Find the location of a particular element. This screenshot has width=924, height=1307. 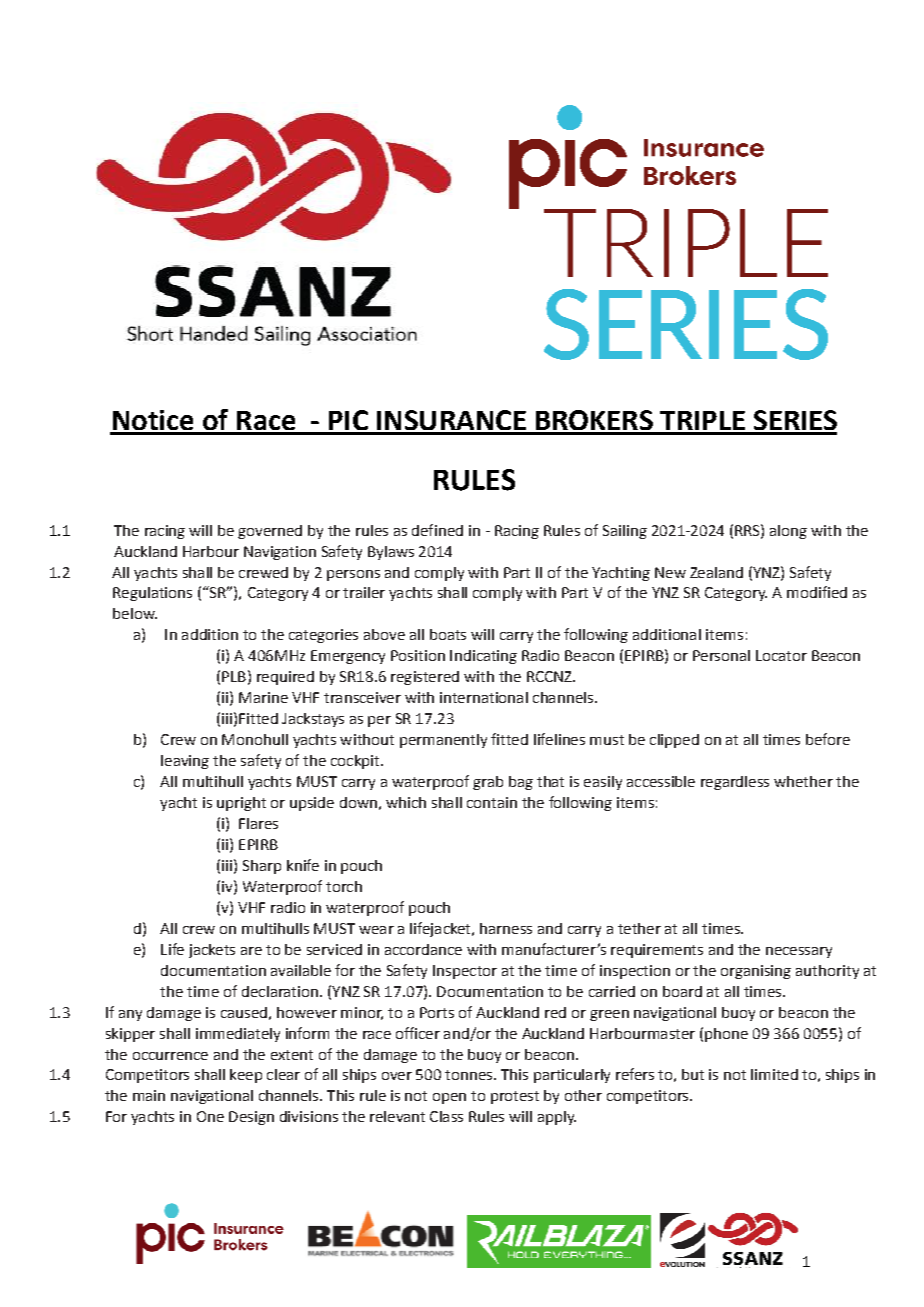

permanently is located at coordinates (443, 741).
